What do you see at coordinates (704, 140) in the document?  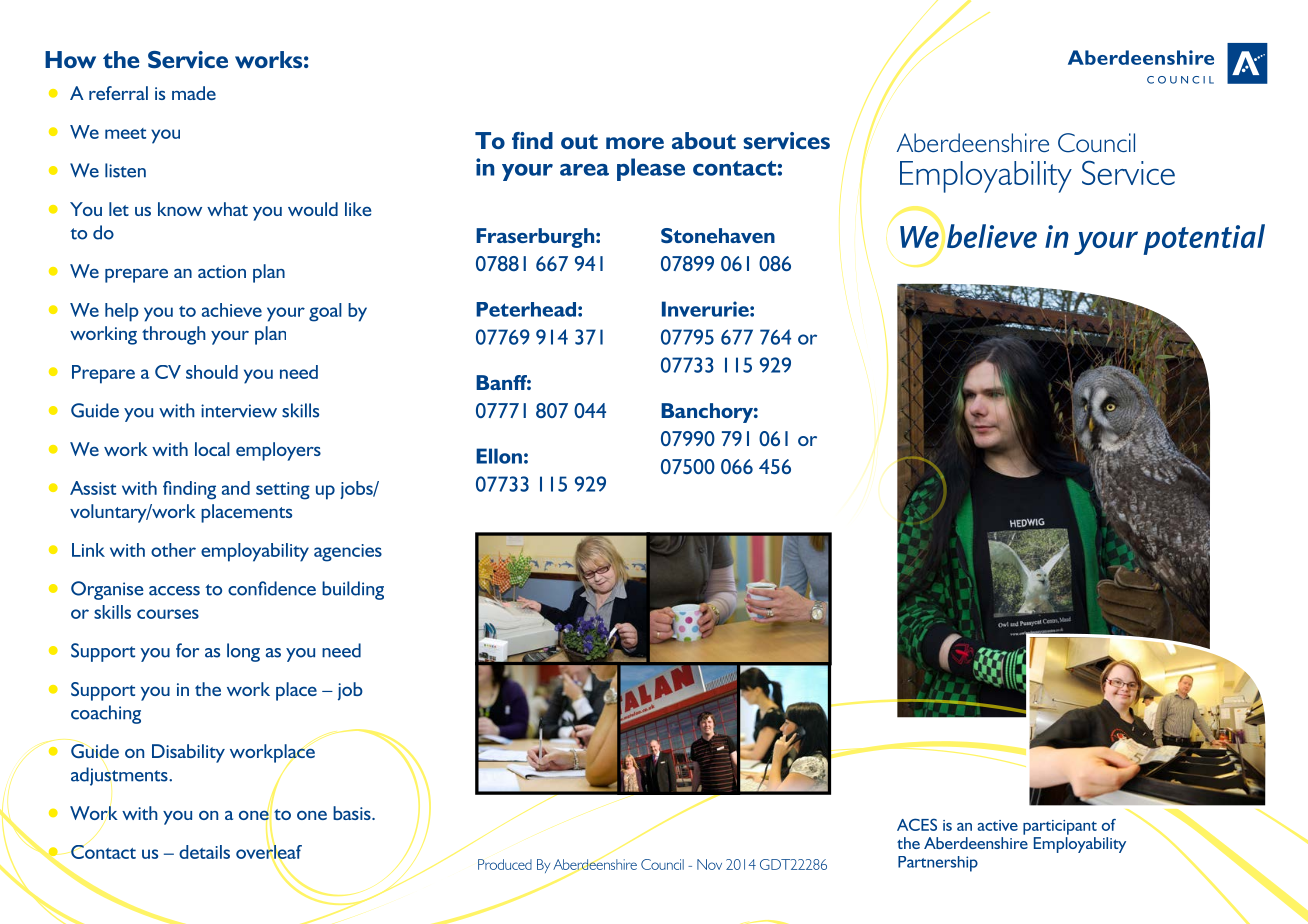 I see `about` at bounding box center [704, 140].
